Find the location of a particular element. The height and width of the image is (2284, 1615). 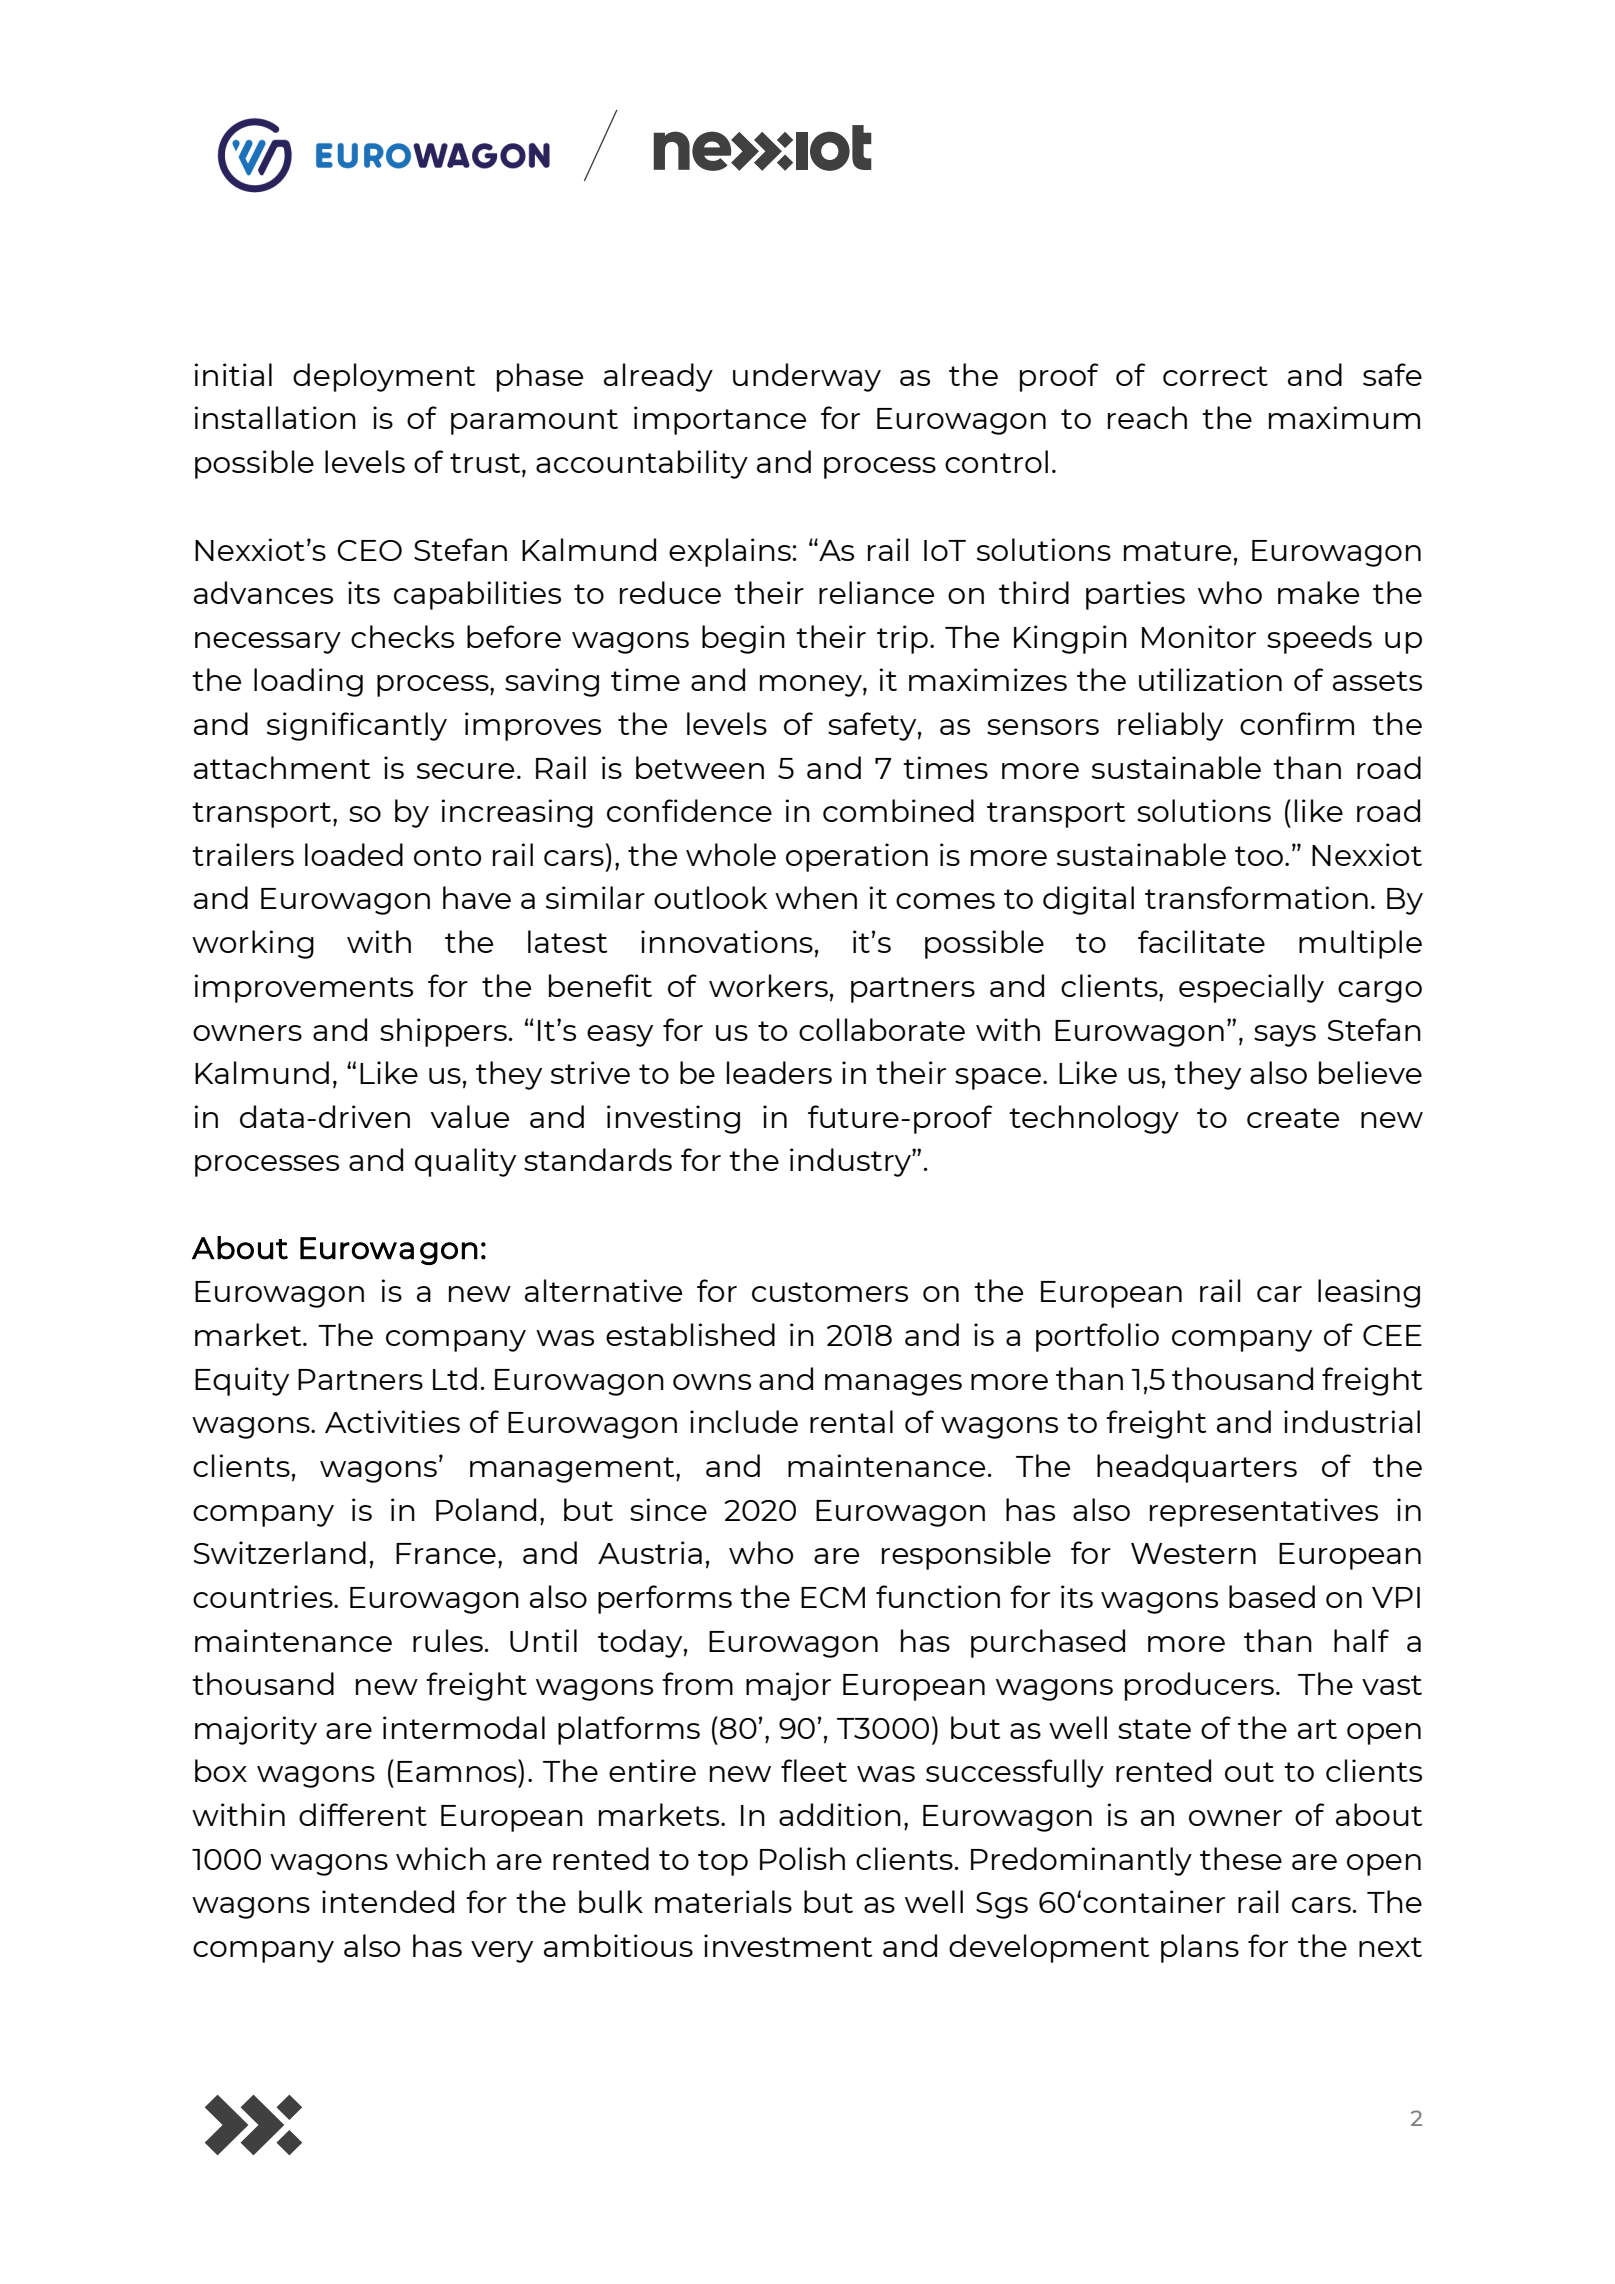

combined is located at coordinates (898, 810).
